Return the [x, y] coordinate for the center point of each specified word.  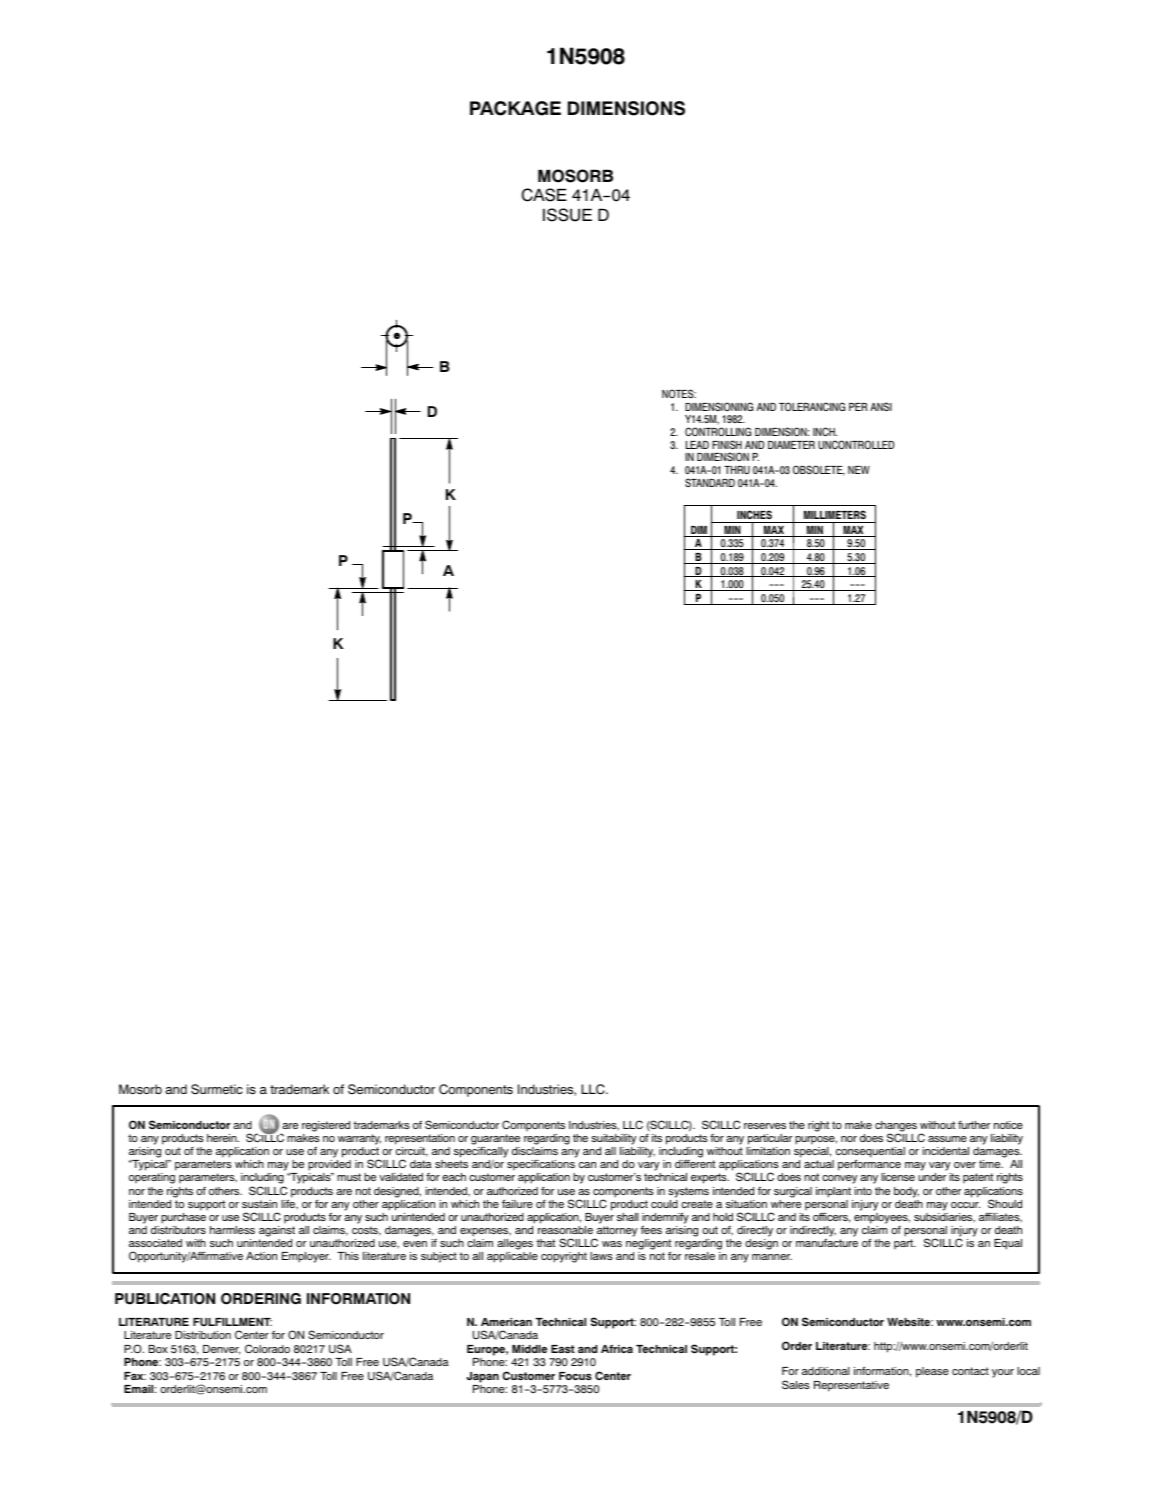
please [932, 1372]
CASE [544, 195]
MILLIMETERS [835, 516]
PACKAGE [515, 108]
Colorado [267, 1348]
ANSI [881, 406]
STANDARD [710, 482]
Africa [617, 1349]
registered [326, 1126]
